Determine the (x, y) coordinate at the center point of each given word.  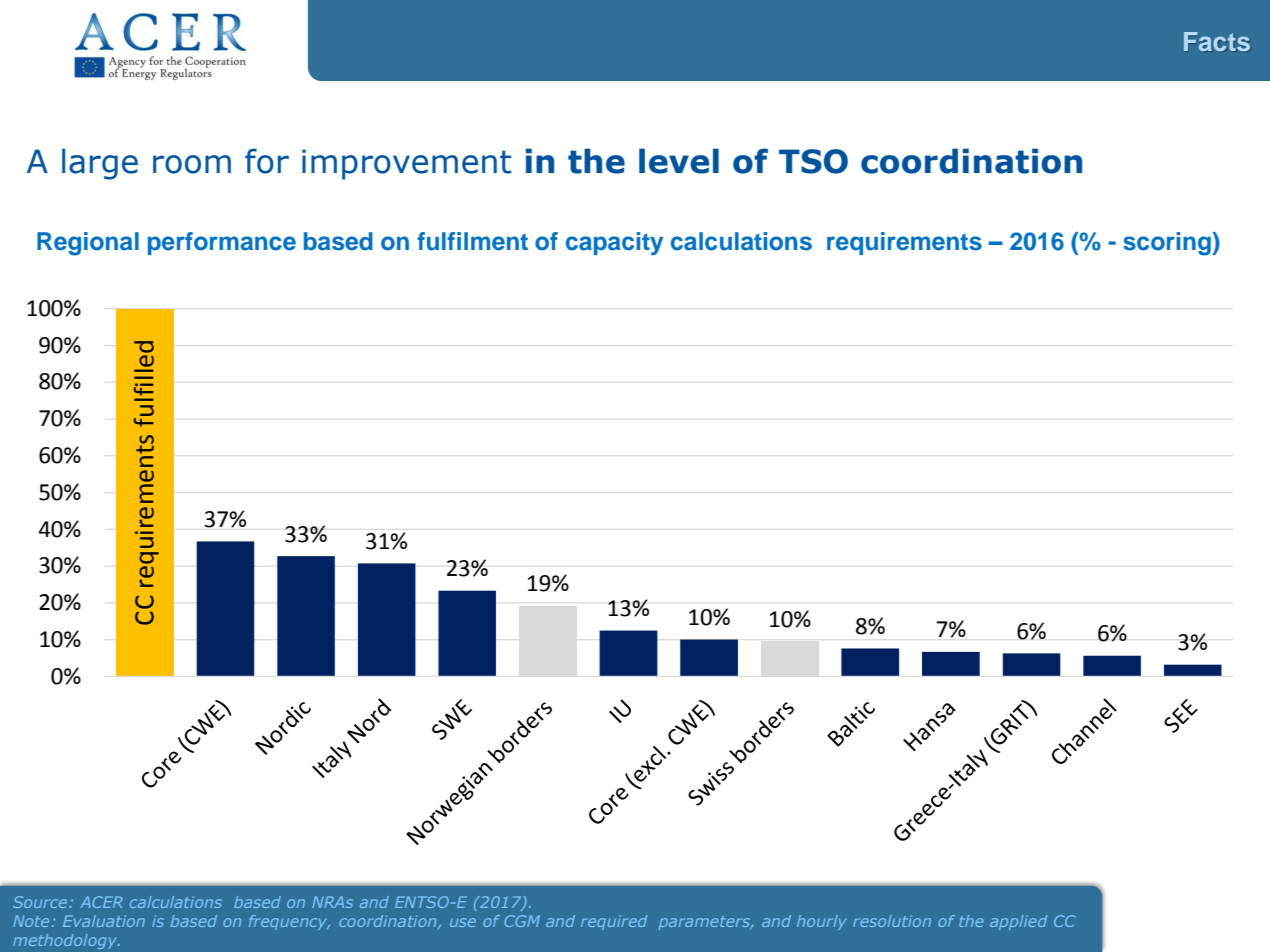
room (192, 164)
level (679, 161)
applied (1018, 922)
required (614, 922)
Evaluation (104, 921)
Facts (1217, 41)
